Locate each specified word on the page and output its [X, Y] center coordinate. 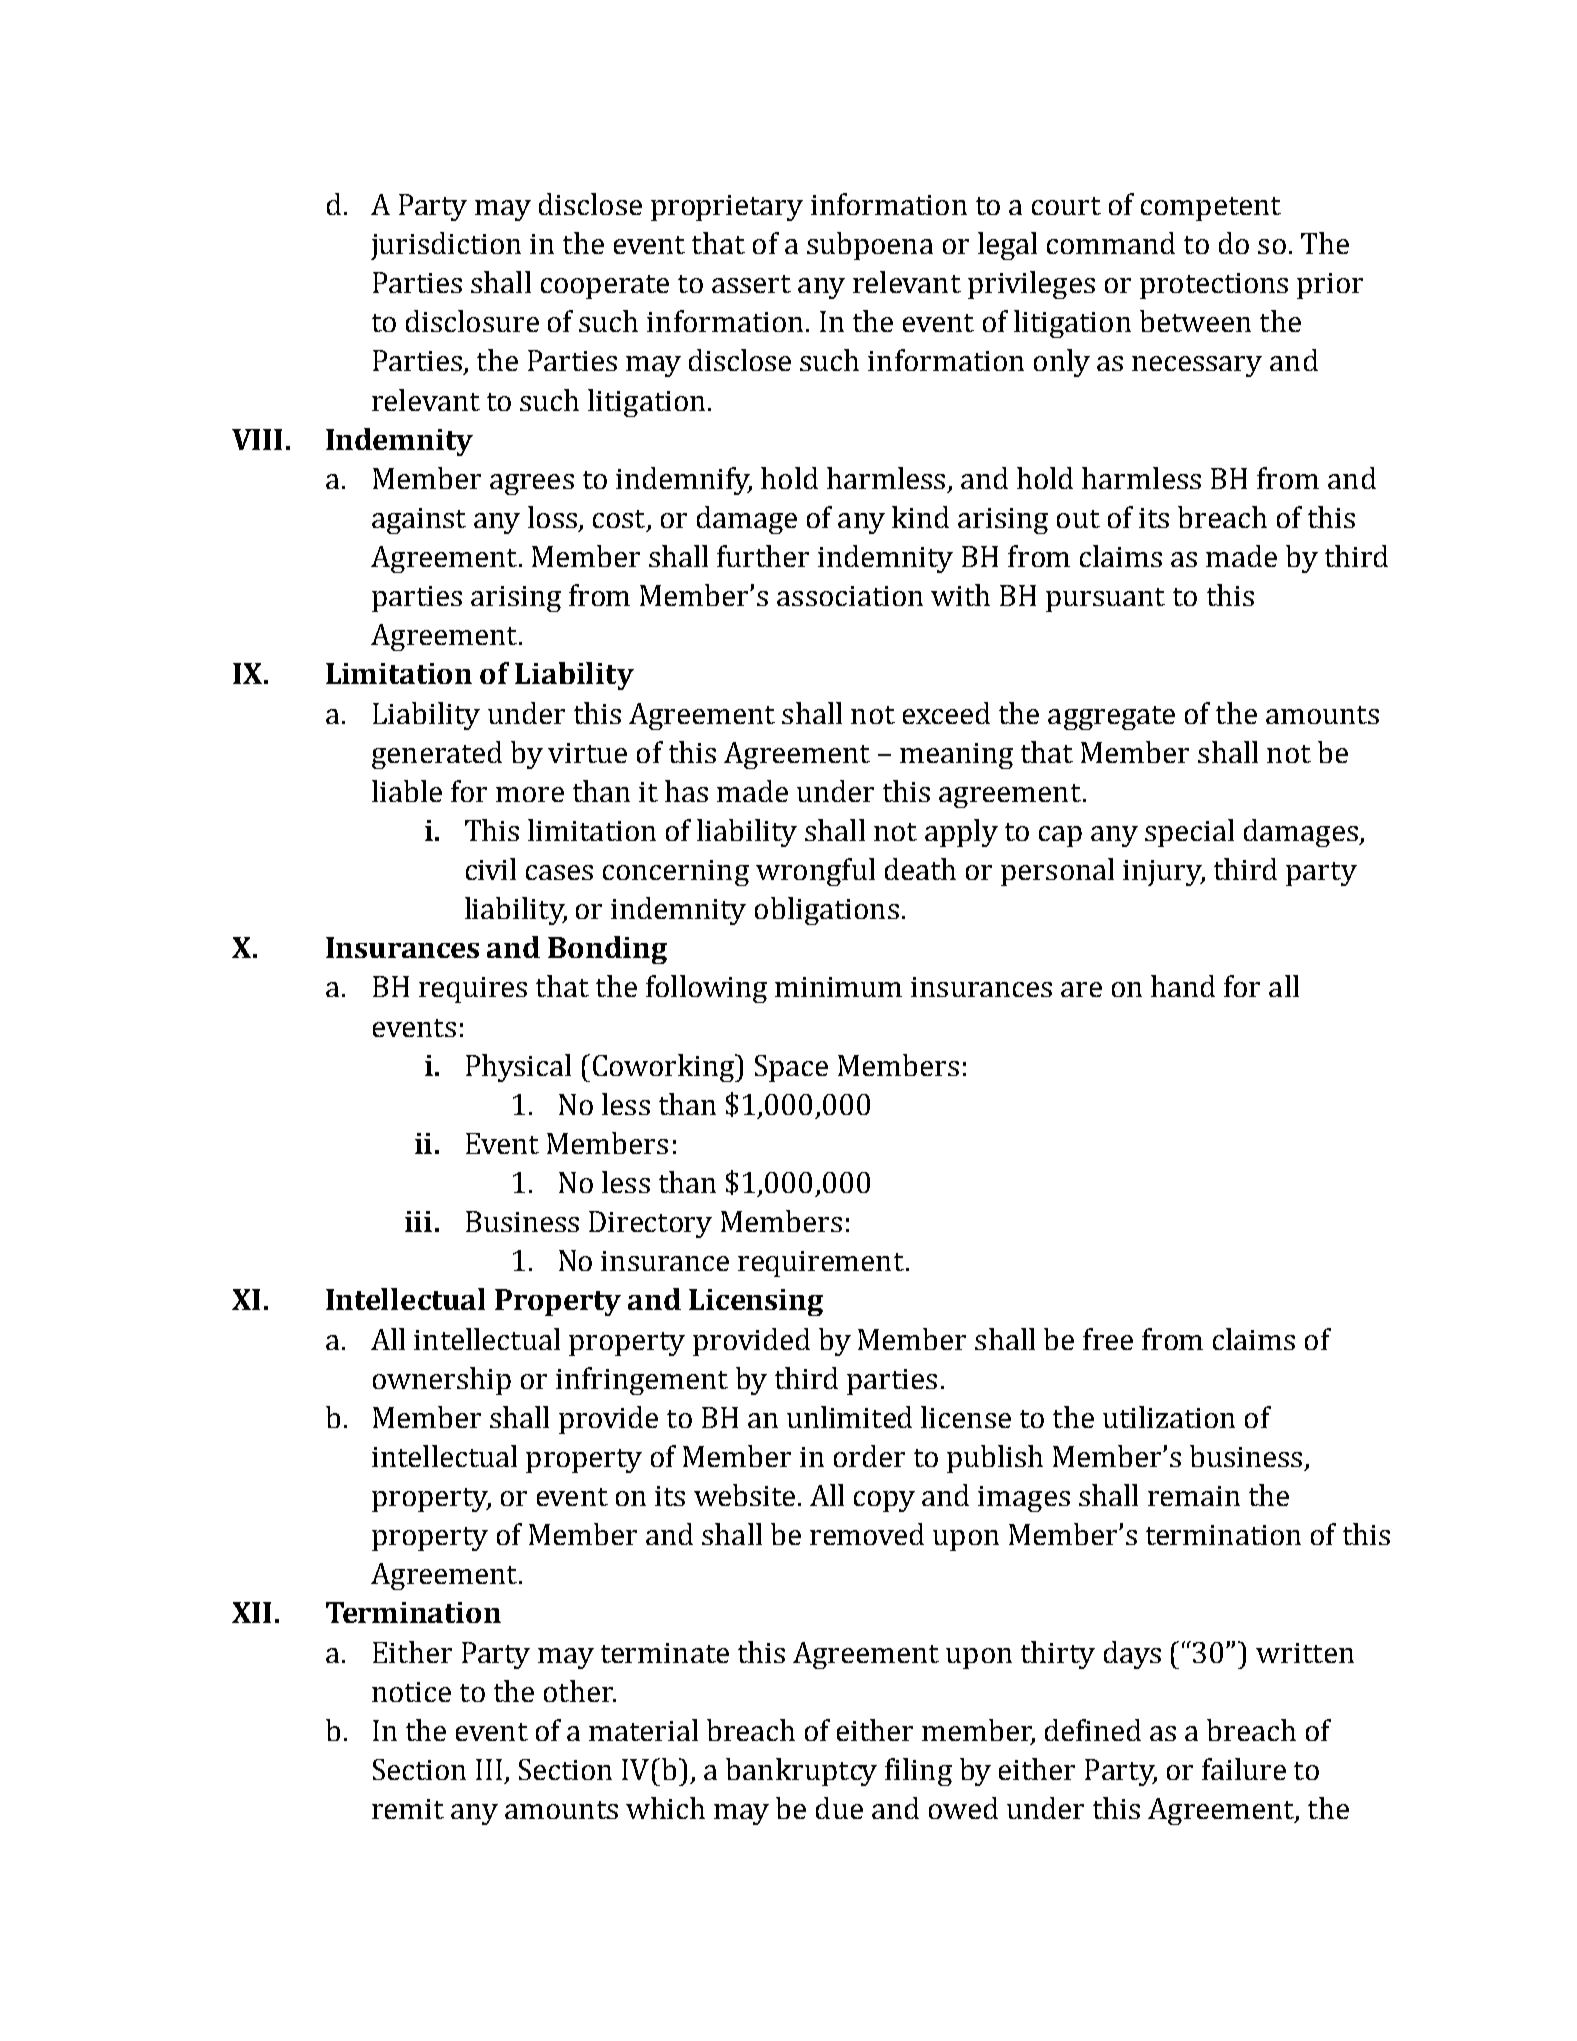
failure [1244, 1769]
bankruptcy [801, 1772]
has [686, 791]
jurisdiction [446, 246]
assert [751, 284]
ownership [442, 1381]
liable [407, 791]
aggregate [1111, 718]
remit [408, 1809]
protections [1214, 286]
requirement [821, 1264]
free [1108, 1339]
